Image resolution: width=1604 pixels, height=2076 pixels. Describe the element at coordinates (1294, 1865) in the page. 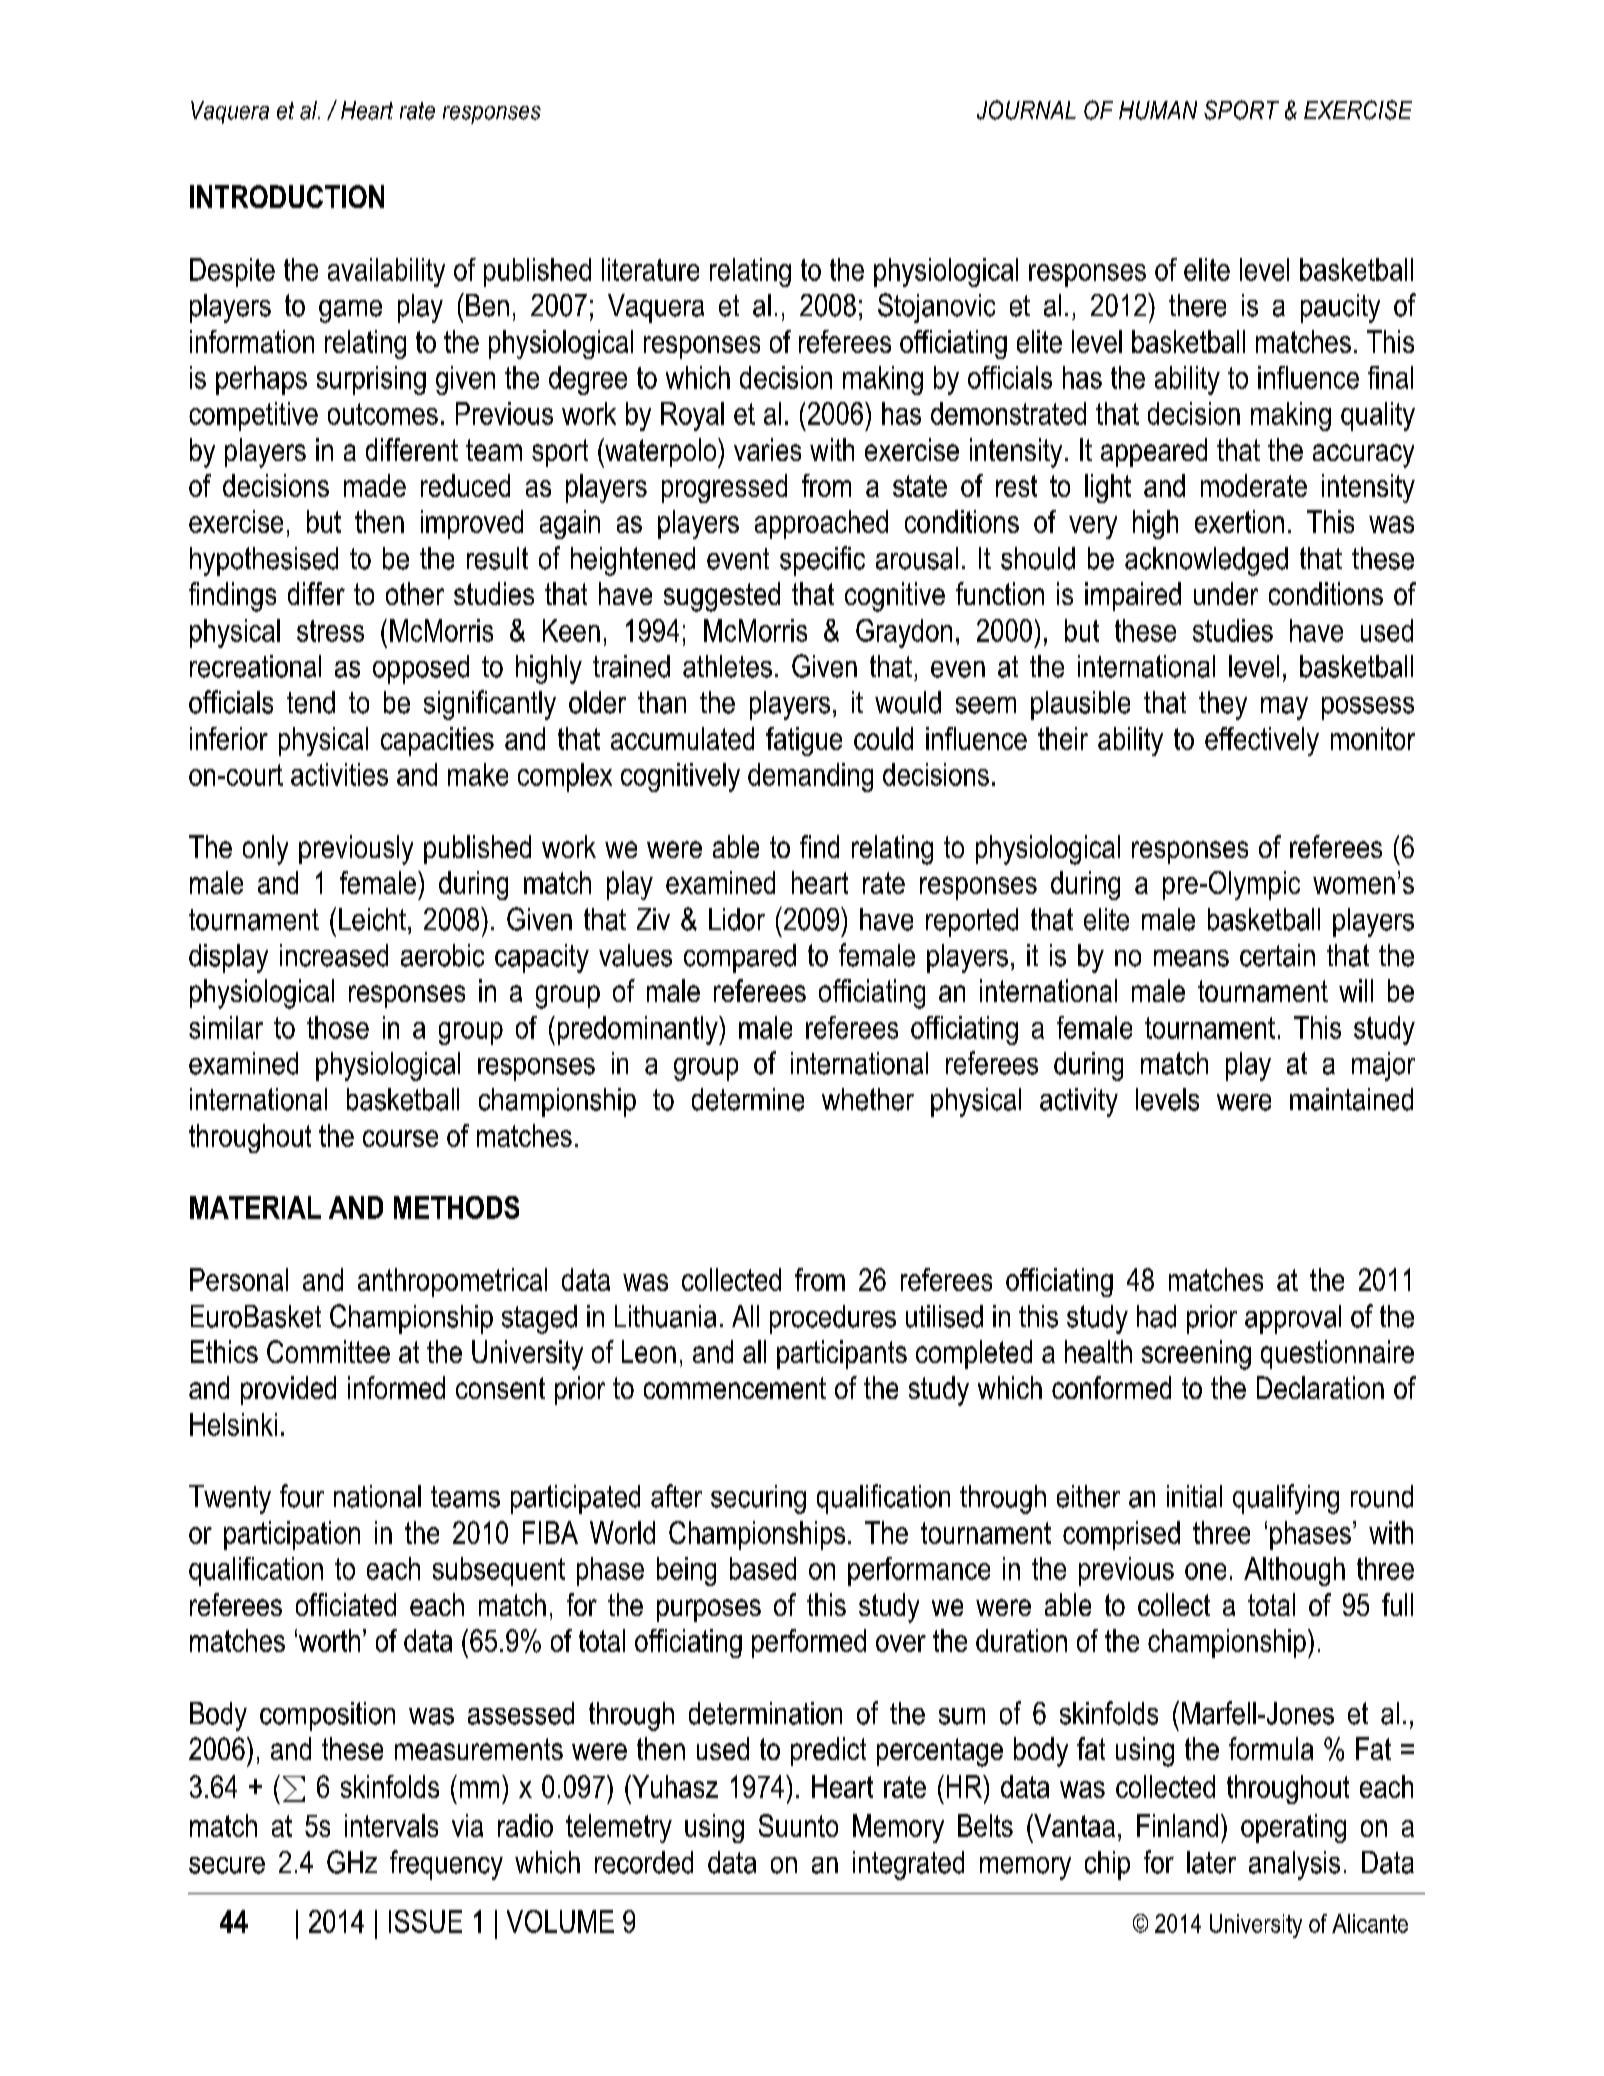

I see `analysis` at that location.
